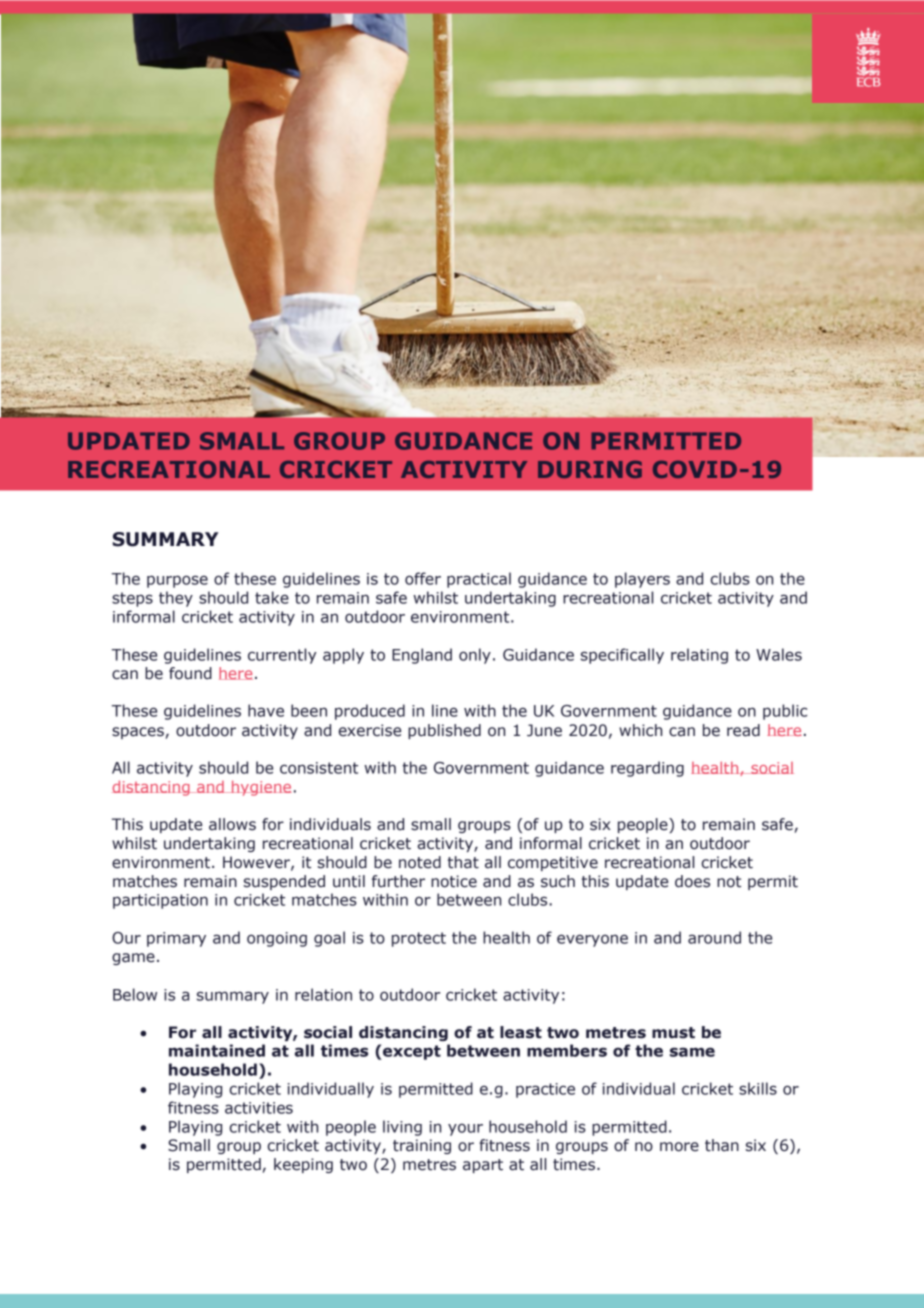 The height and width of the document is (1308, 924). Describe the element at coordinates (177, 581) in the document. I see `purpose` at that location.
